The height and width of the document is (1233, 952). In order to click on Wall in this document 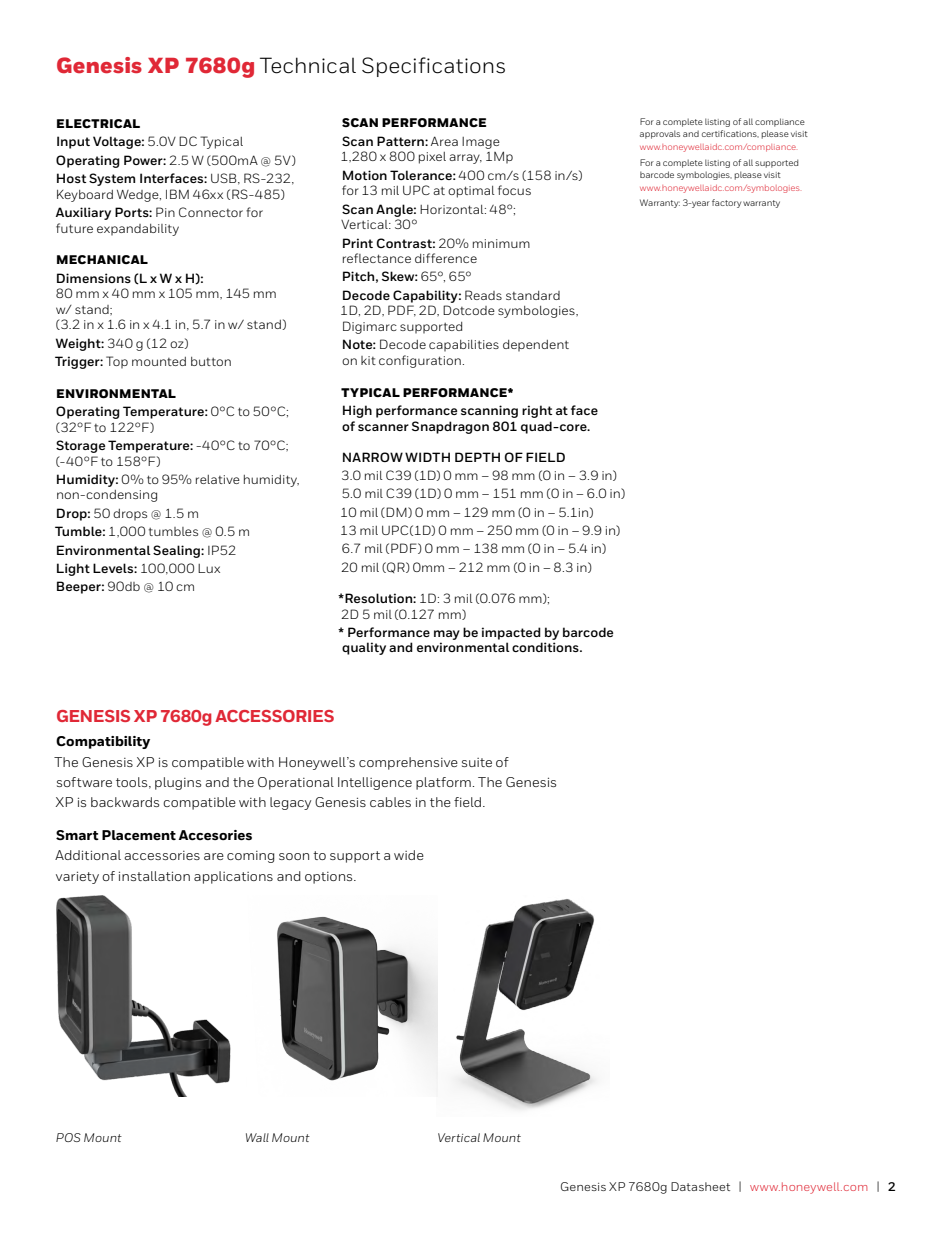, I will do `click(257, 1137)`.
